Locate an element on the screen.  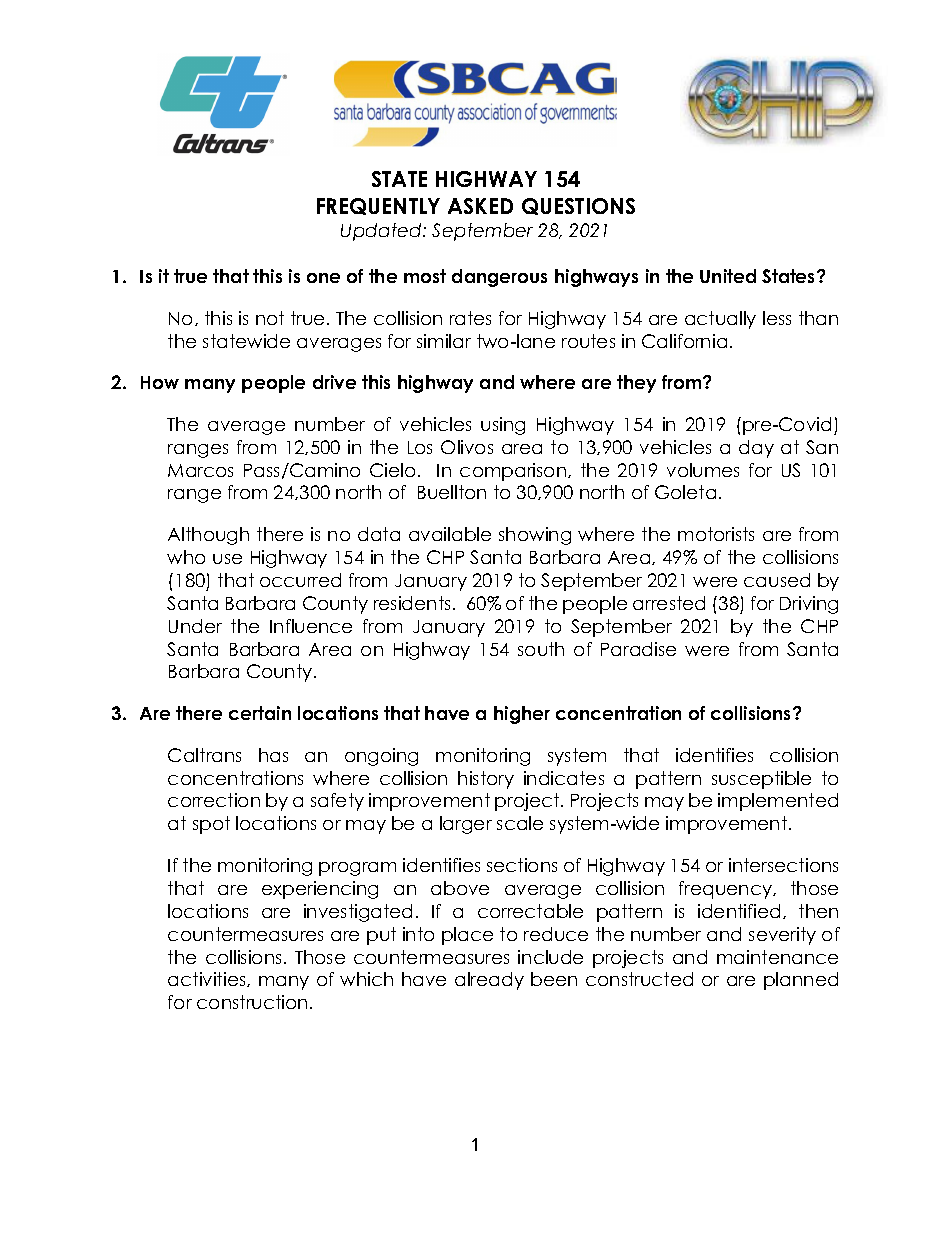
showing is located at coordinates (535, 536).
